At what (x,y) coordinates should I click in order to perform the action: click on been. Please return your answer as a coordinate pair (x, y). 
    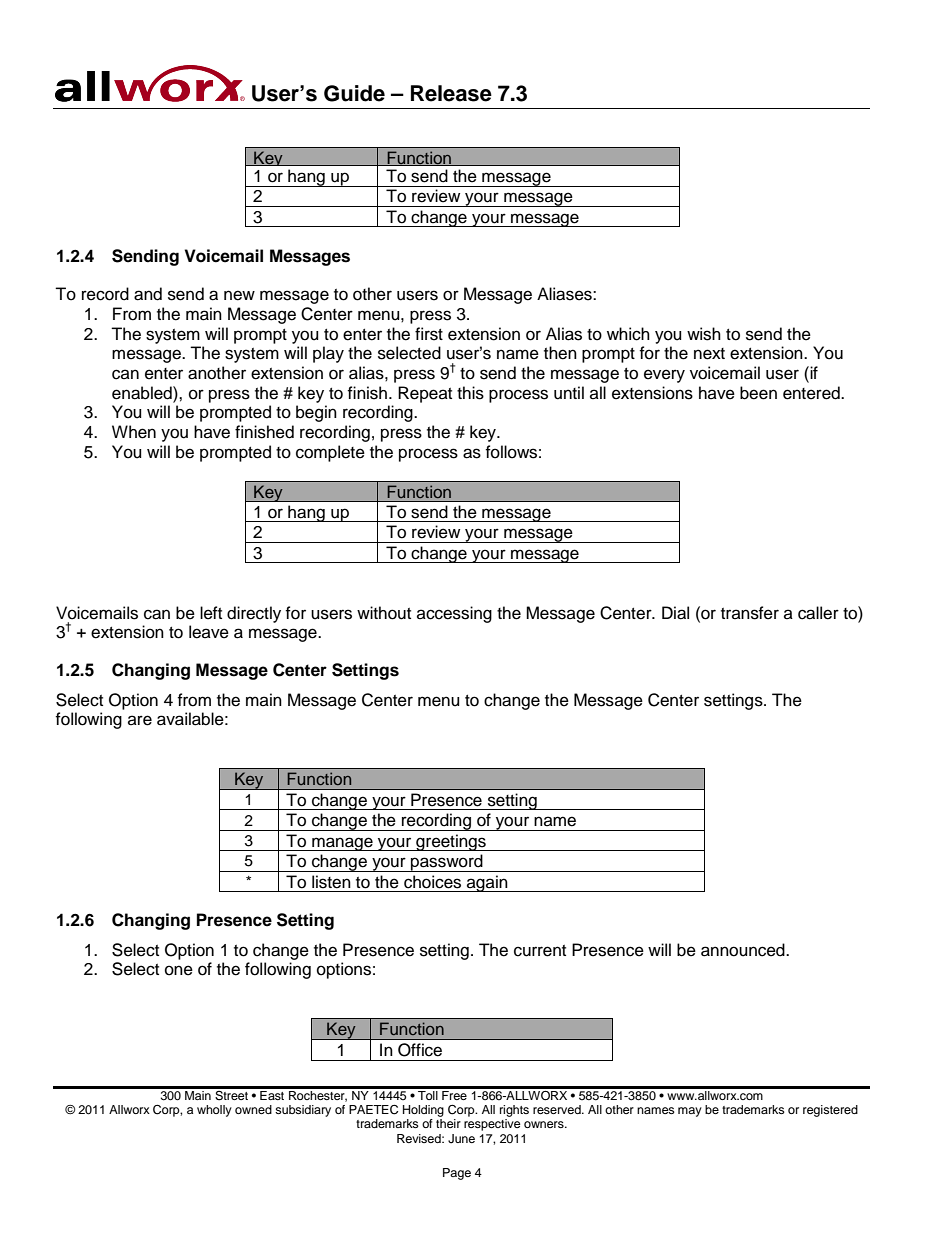
    Looking at the image, I should click on (758, 393).
